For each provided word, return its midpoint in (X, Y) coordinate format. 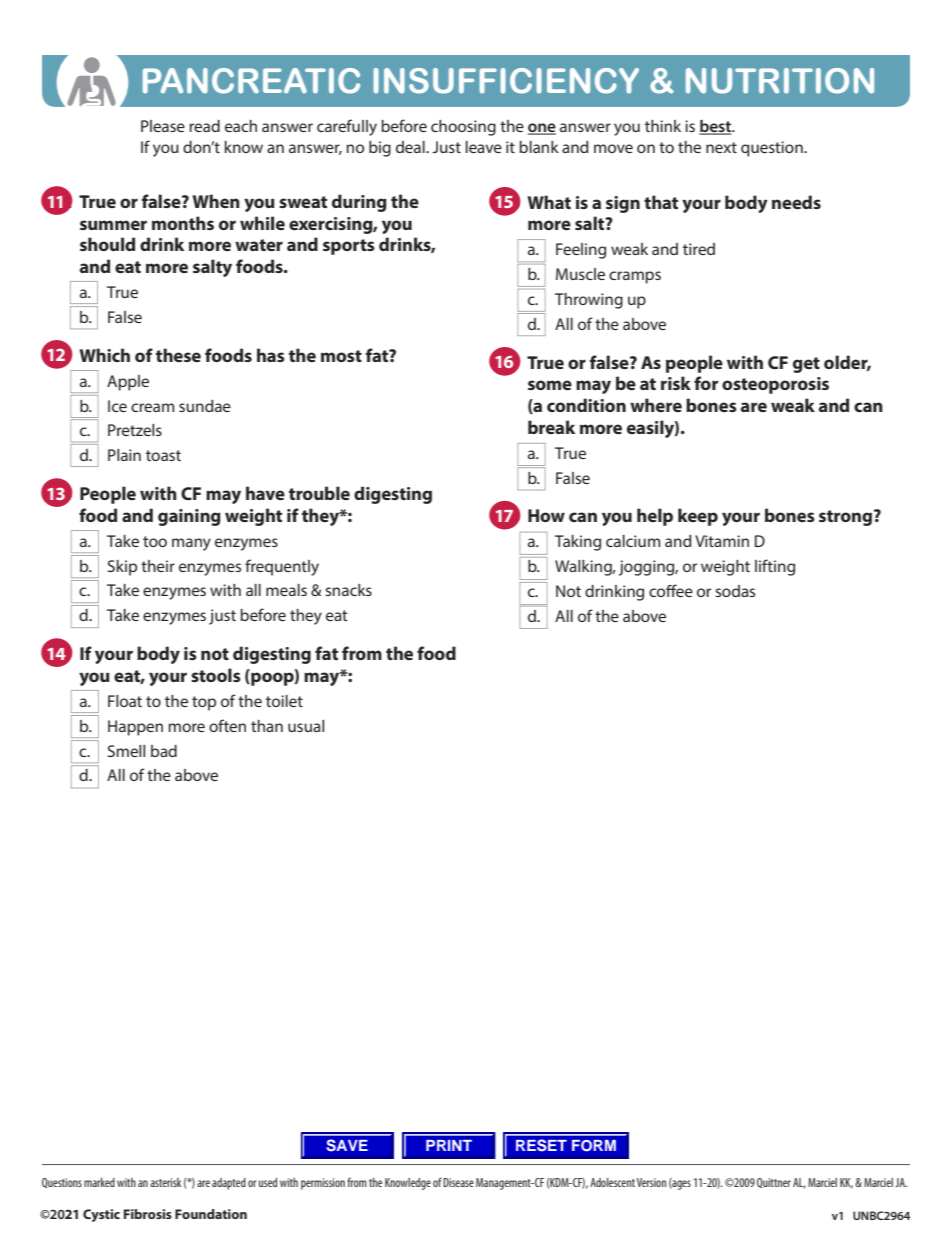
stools (216, 675)
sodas (735, 591)
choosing (463, 128)
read (204, 126)
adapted (229, 1184)
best (716, 127)
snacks (348, 590)
